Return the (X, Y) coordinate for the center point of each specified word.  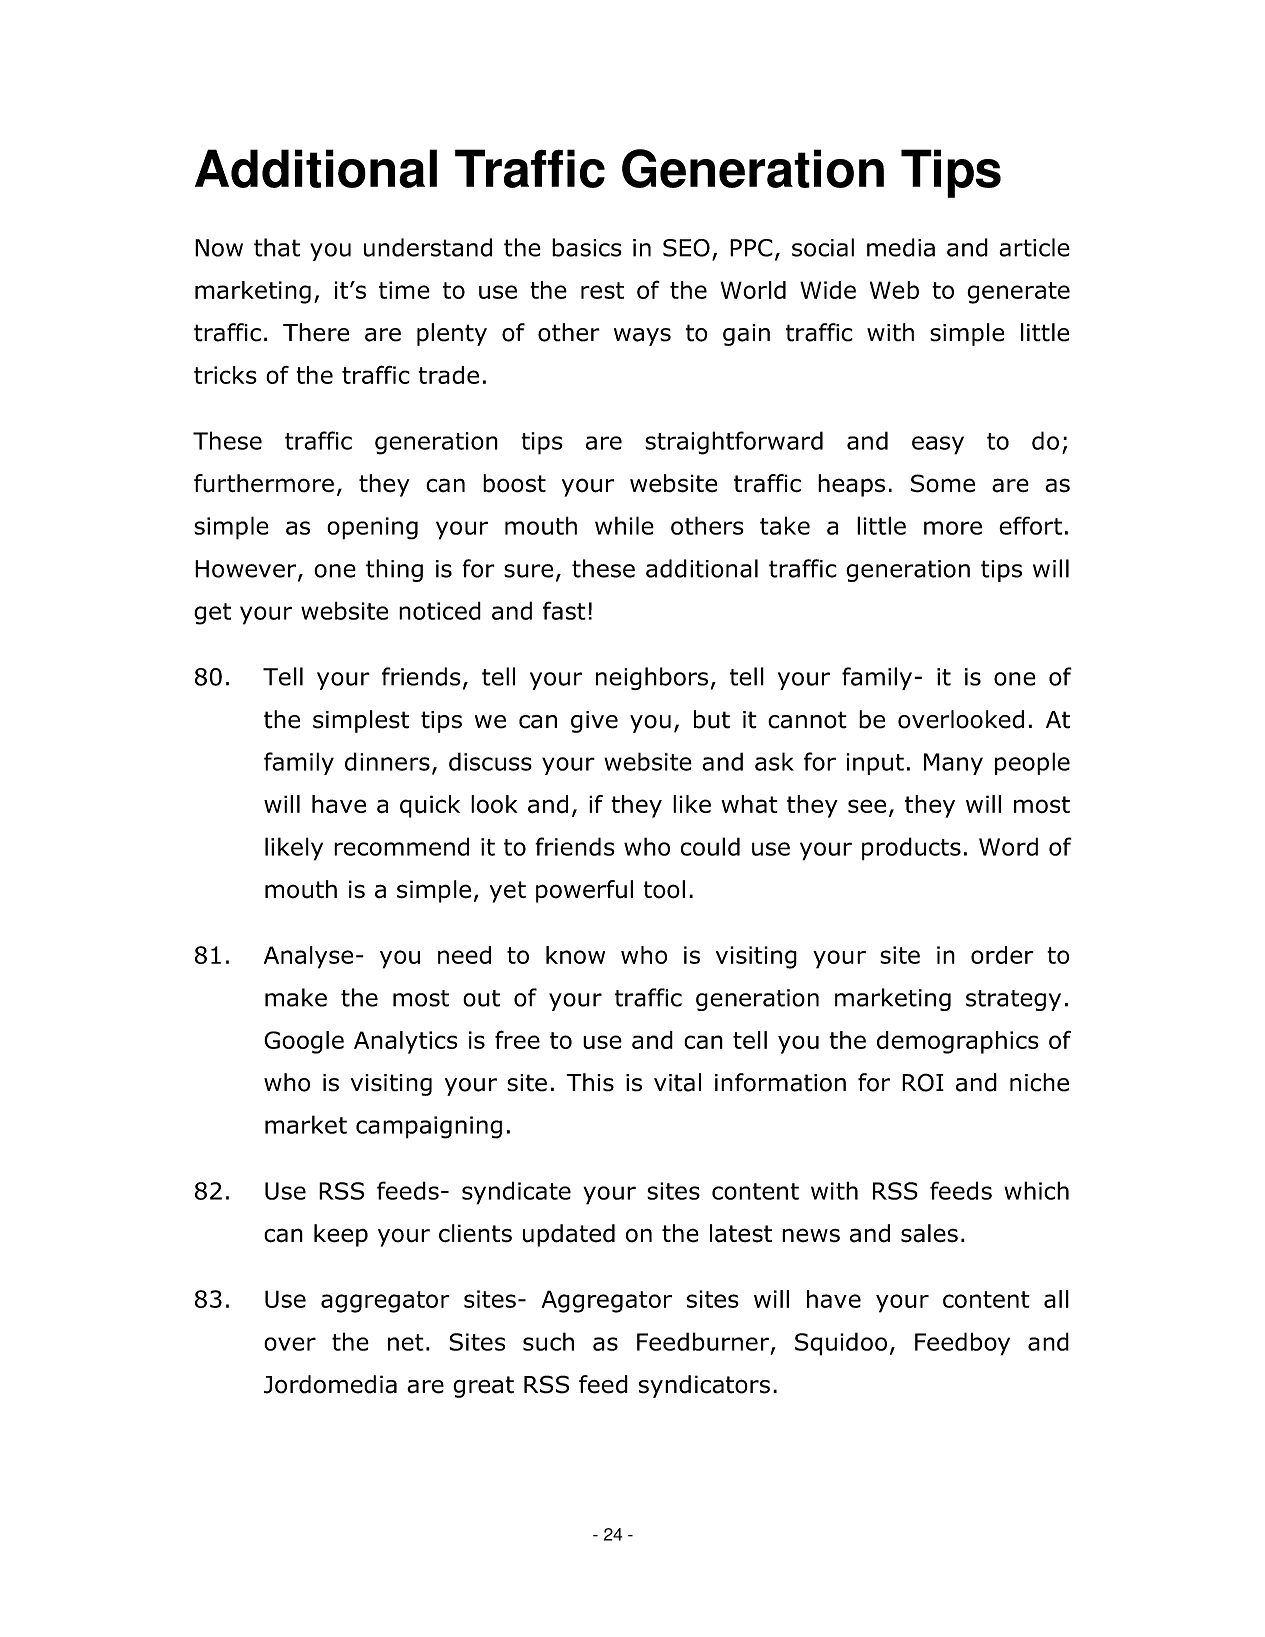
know (575, 955)
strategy (1013, 1000)
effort (1030, 525)
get (212, 614)
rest (602, 290)
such (548, 1341)
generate (1018, 293)
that (277, 247)
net (406, 1342)
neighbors (652, 678)
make (296, 997)
